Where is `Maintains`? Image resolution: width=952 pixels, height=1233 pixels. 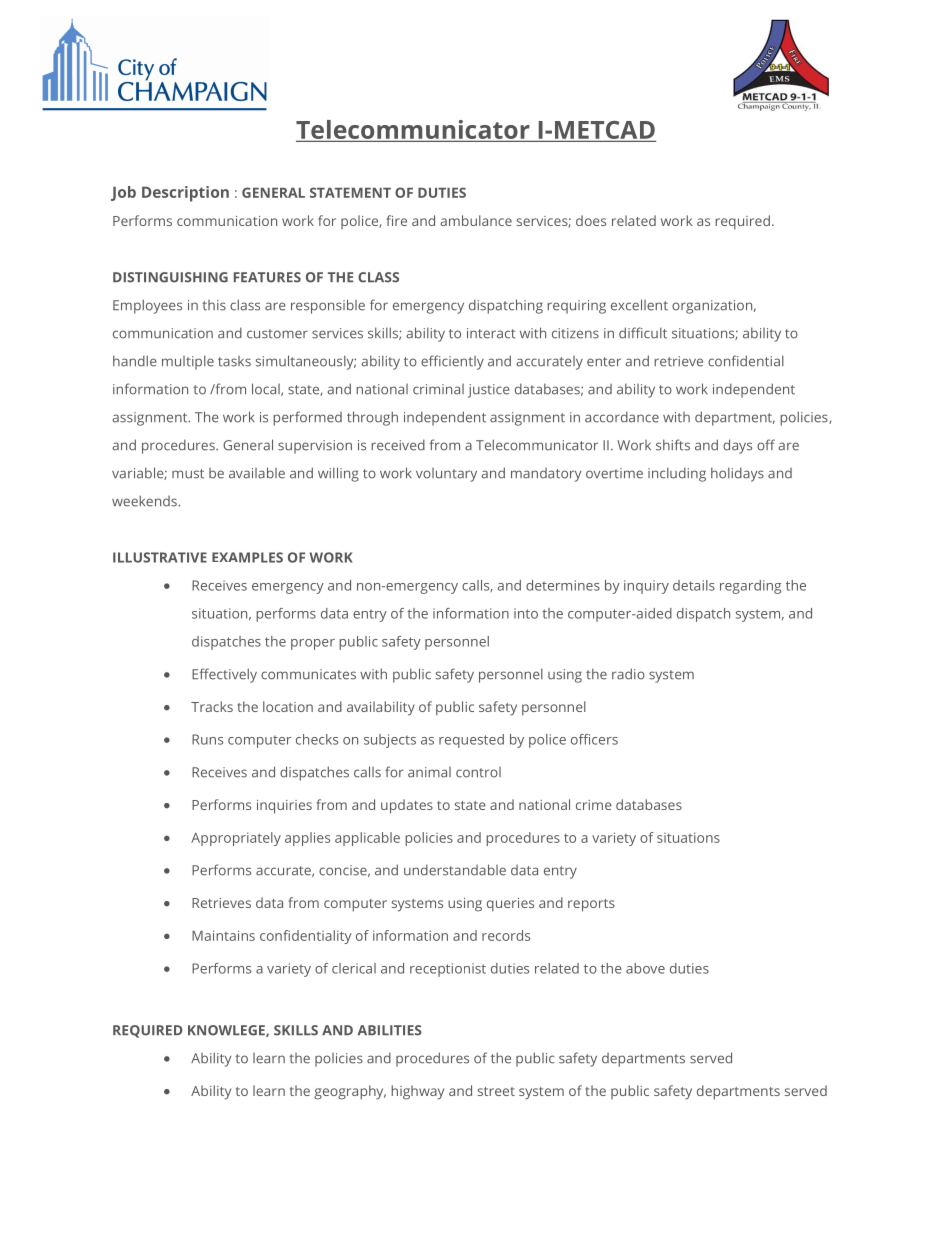 Maintains is located at coordinates (223, 935).
